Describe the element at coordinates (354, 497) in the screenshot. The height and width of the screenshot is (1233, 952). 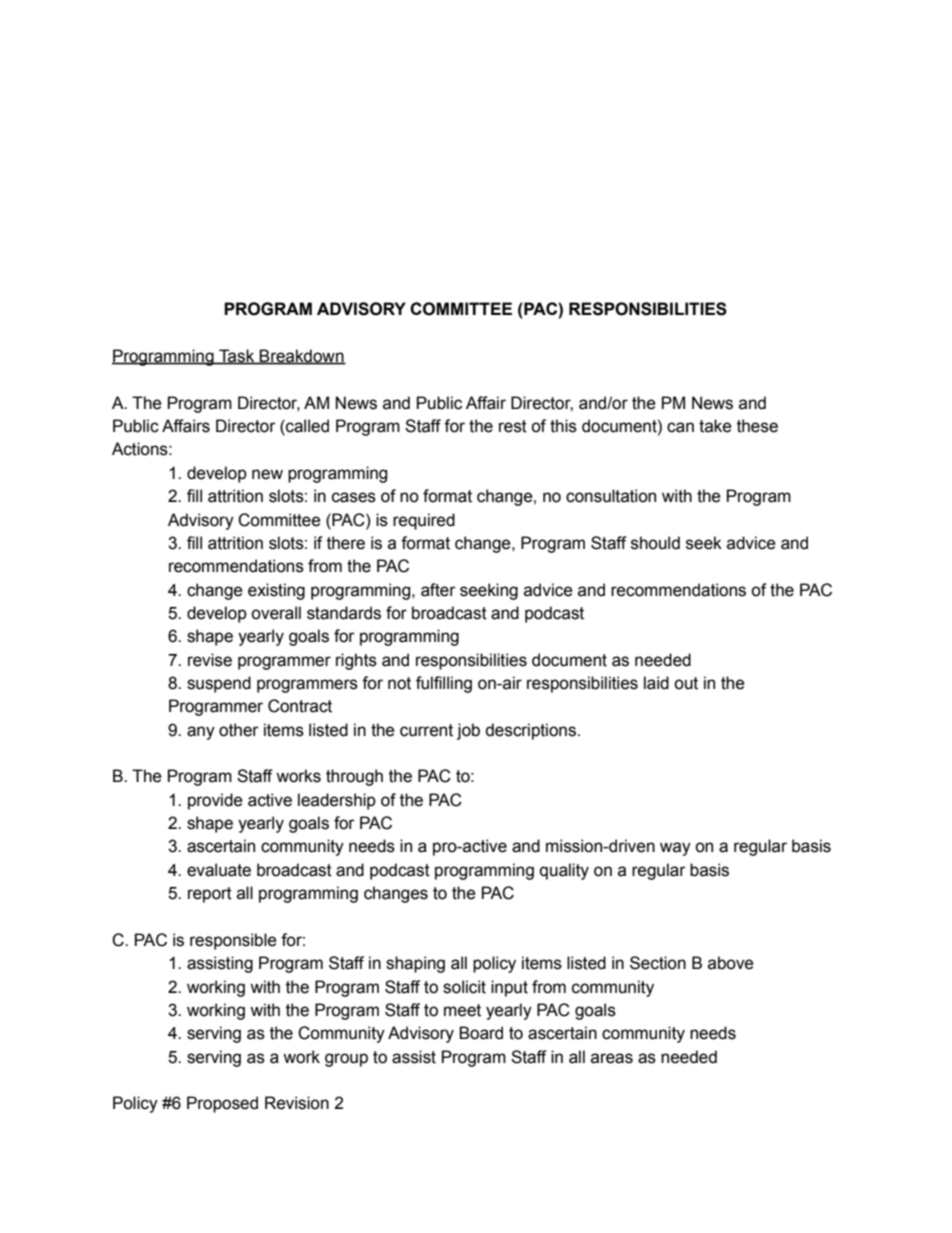
I see `cases` at that location.
